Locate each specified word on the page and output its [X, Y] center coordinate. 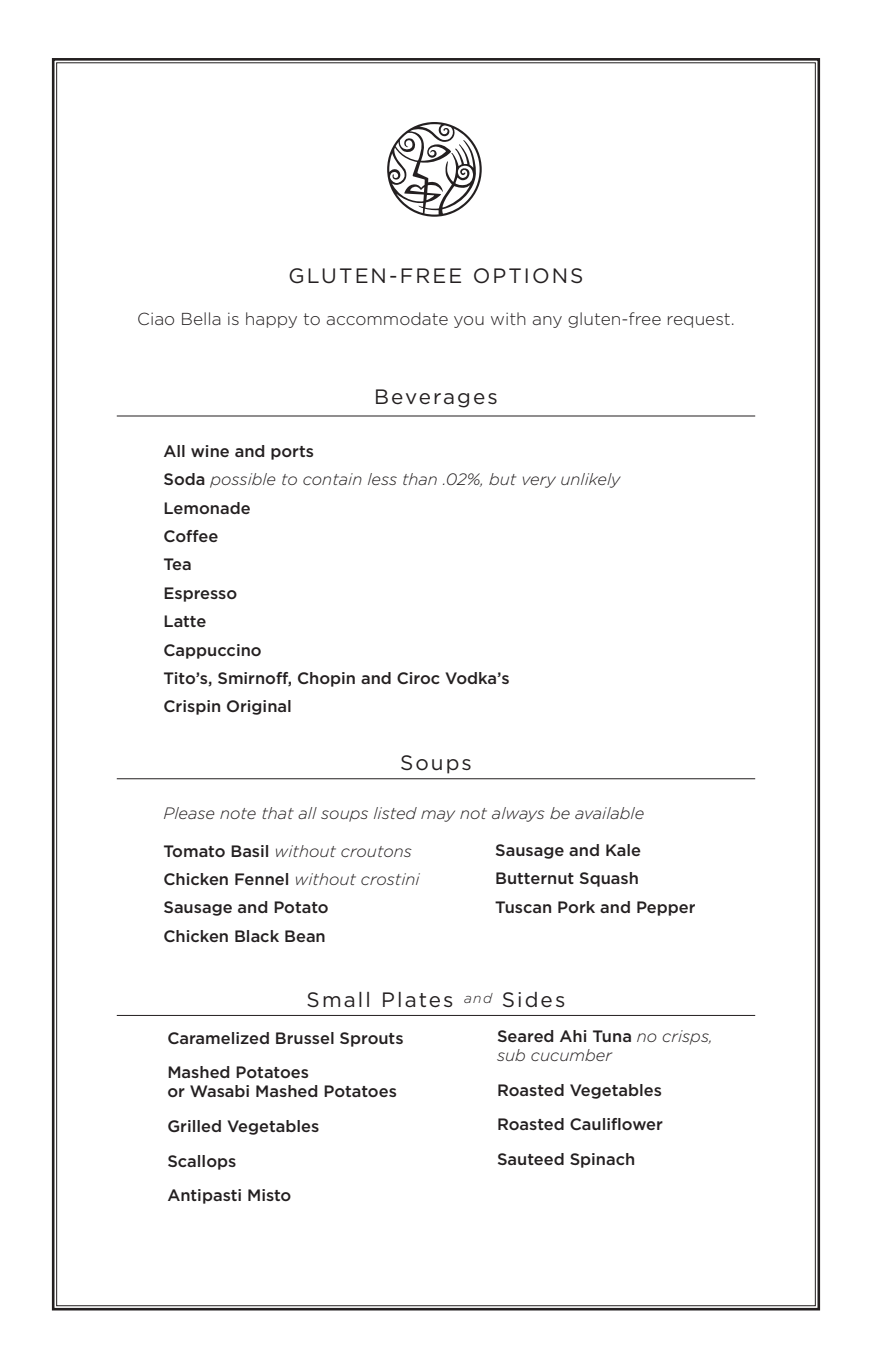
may [438, 816]
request [699, 320]
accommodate [387, 318]
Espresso [200, 594]
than [420, 479]
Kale [623, 850]
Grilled [194, 1126]
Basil [249, 851]
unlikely [591, 480]
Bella [201, 318]
